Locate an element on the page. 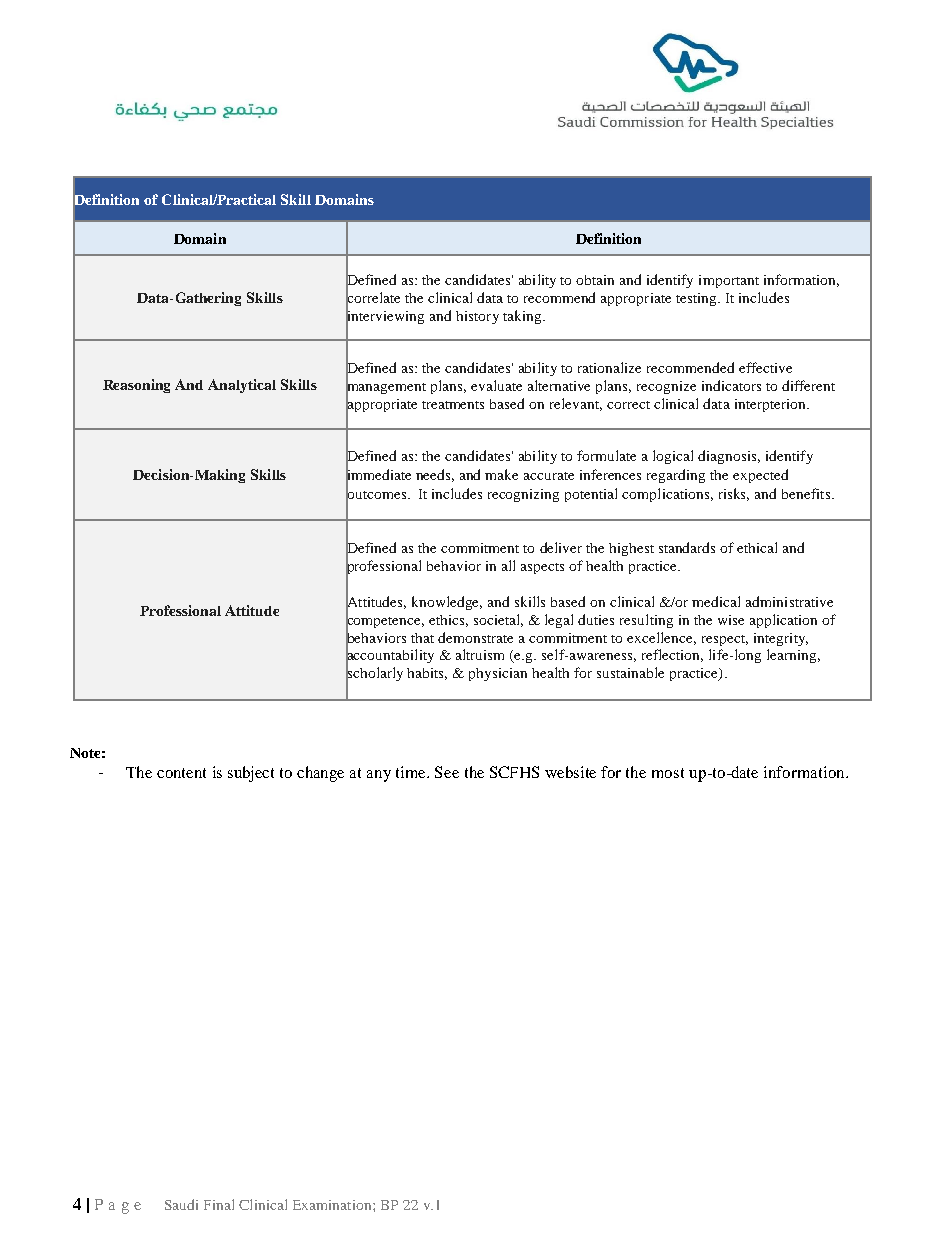  testing is located at coordinates (697, 299).
